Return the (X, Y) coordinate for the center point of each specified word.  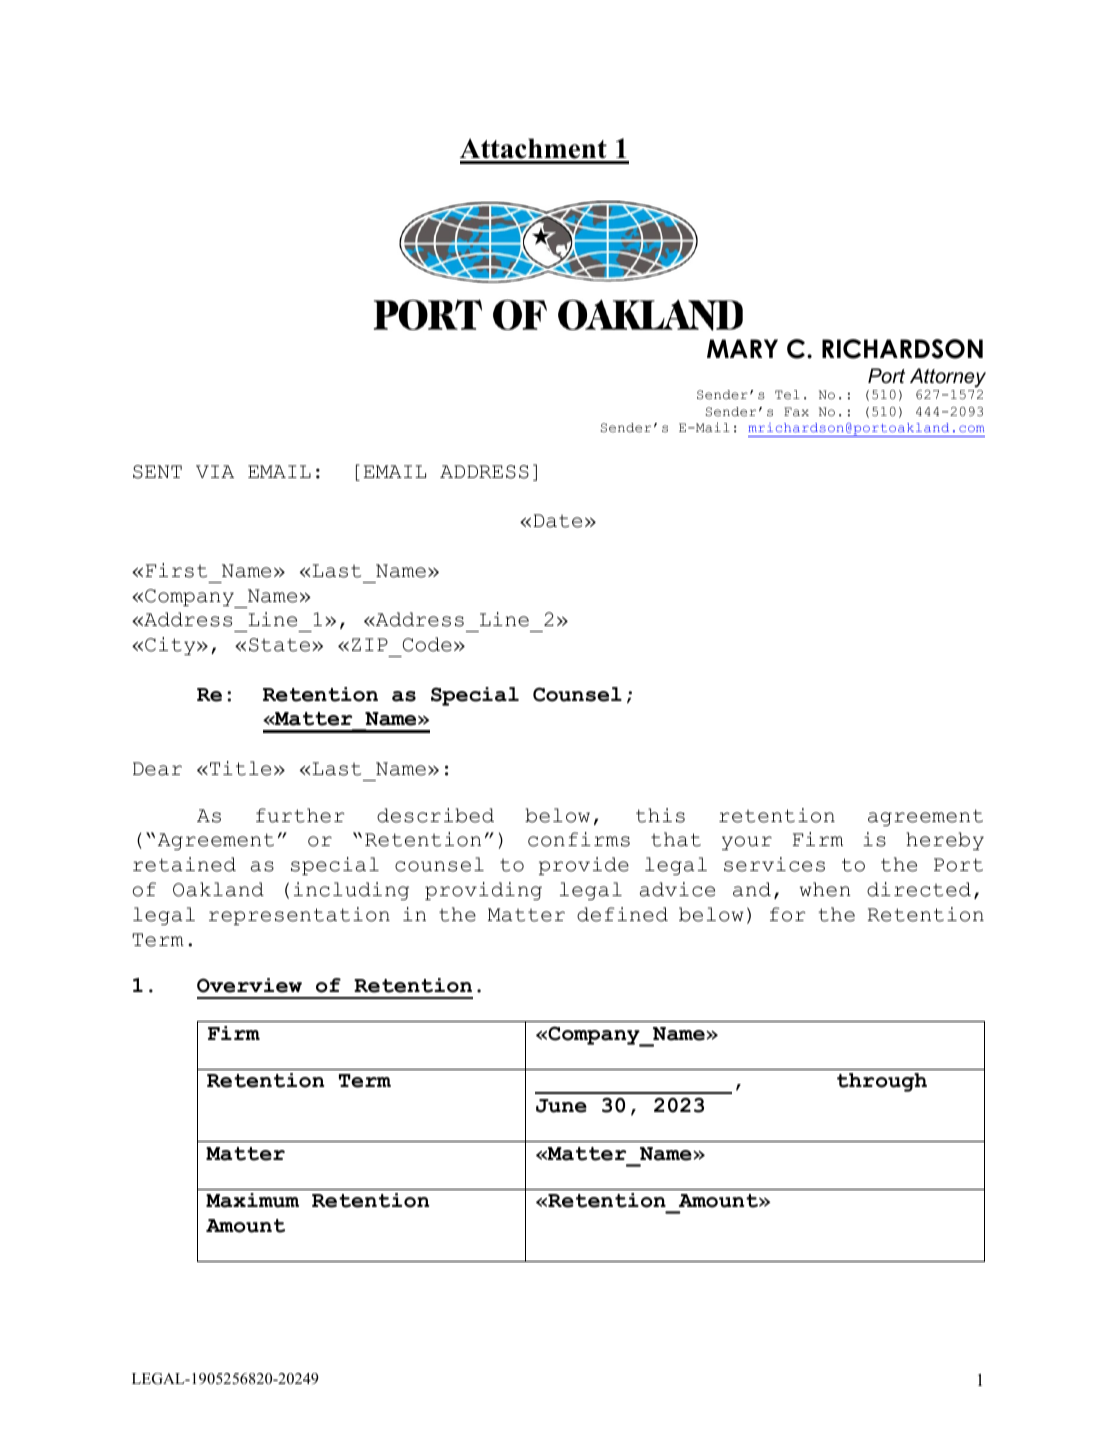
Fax (796, 412)
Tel (787, 394)
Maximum (252, 1200)
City (171, 646)
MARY (742, 348)
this (660, 815)
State (281, 645)
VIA (215, 471)
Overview (249, 985)
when (825, 889)
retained (184, 864)
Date (558, 521)
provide (584, 866)
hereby (945, 841)
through (882, 1082)
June (561, 1106)
